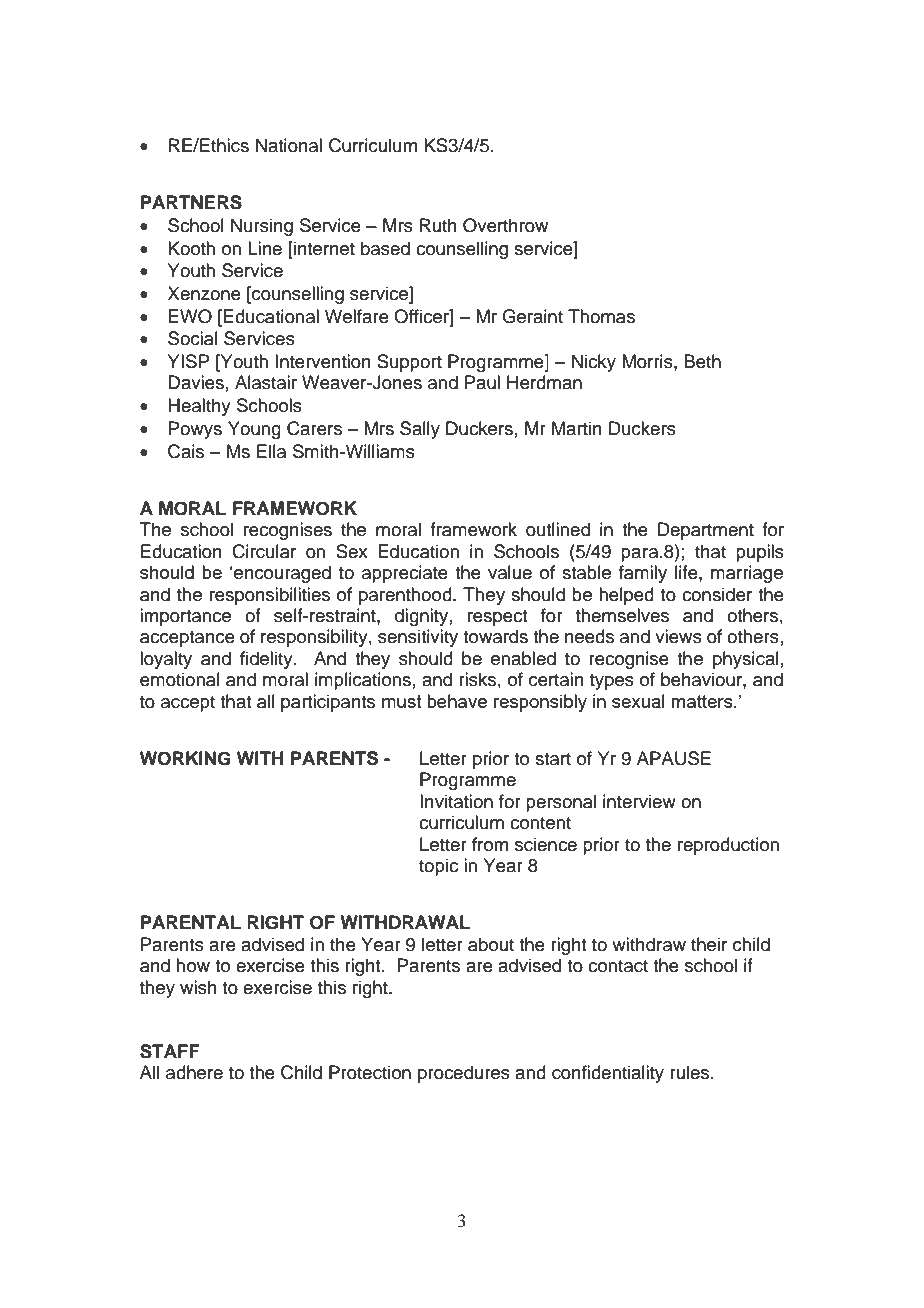 This screenshot has width=924, height=1308. Describe the element at coordinates (185, 758) in the screenshot. I see `WORKING` at that location.
